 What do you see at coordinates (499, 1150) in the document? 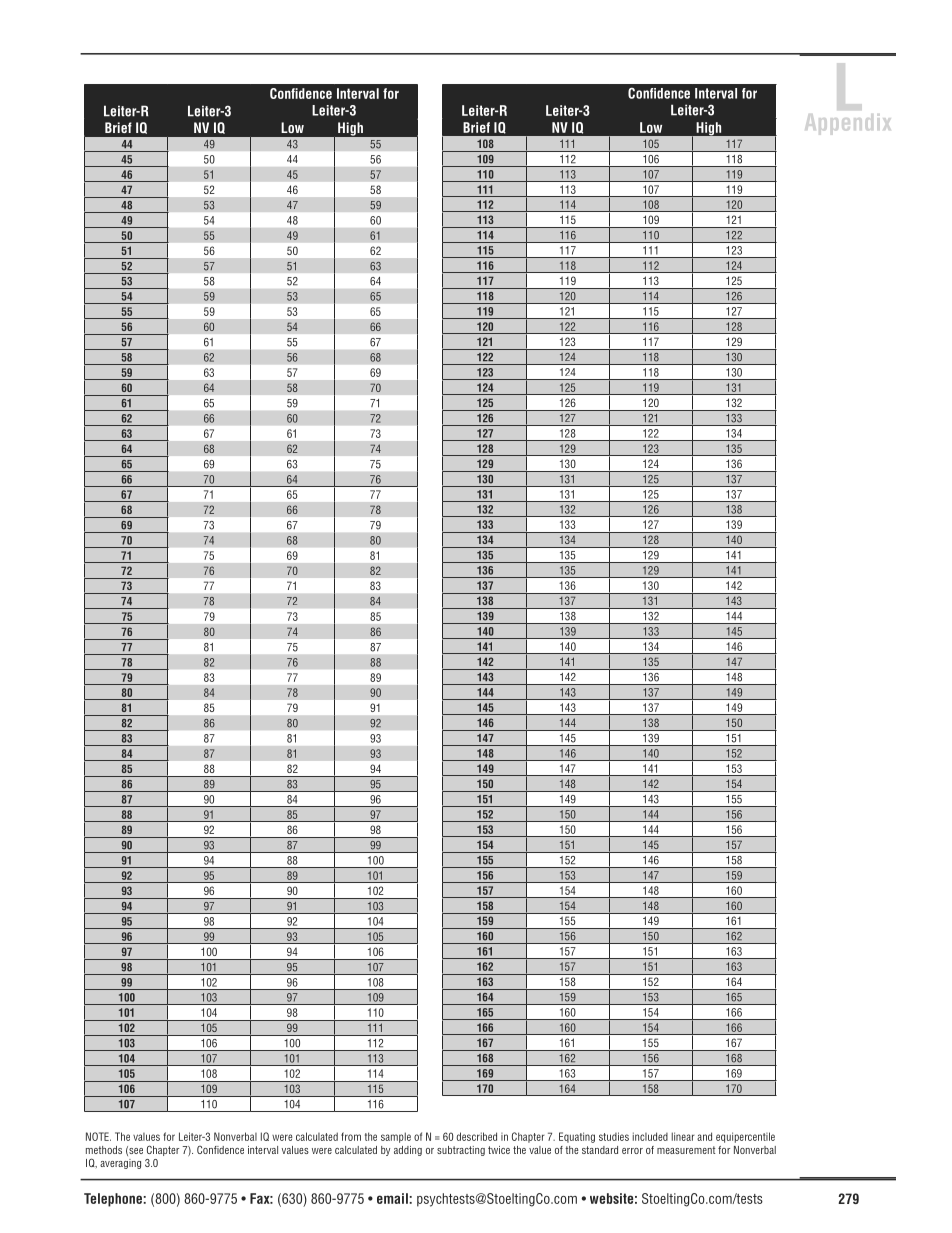
I see `twice` at bounding box center [499, 1150].
